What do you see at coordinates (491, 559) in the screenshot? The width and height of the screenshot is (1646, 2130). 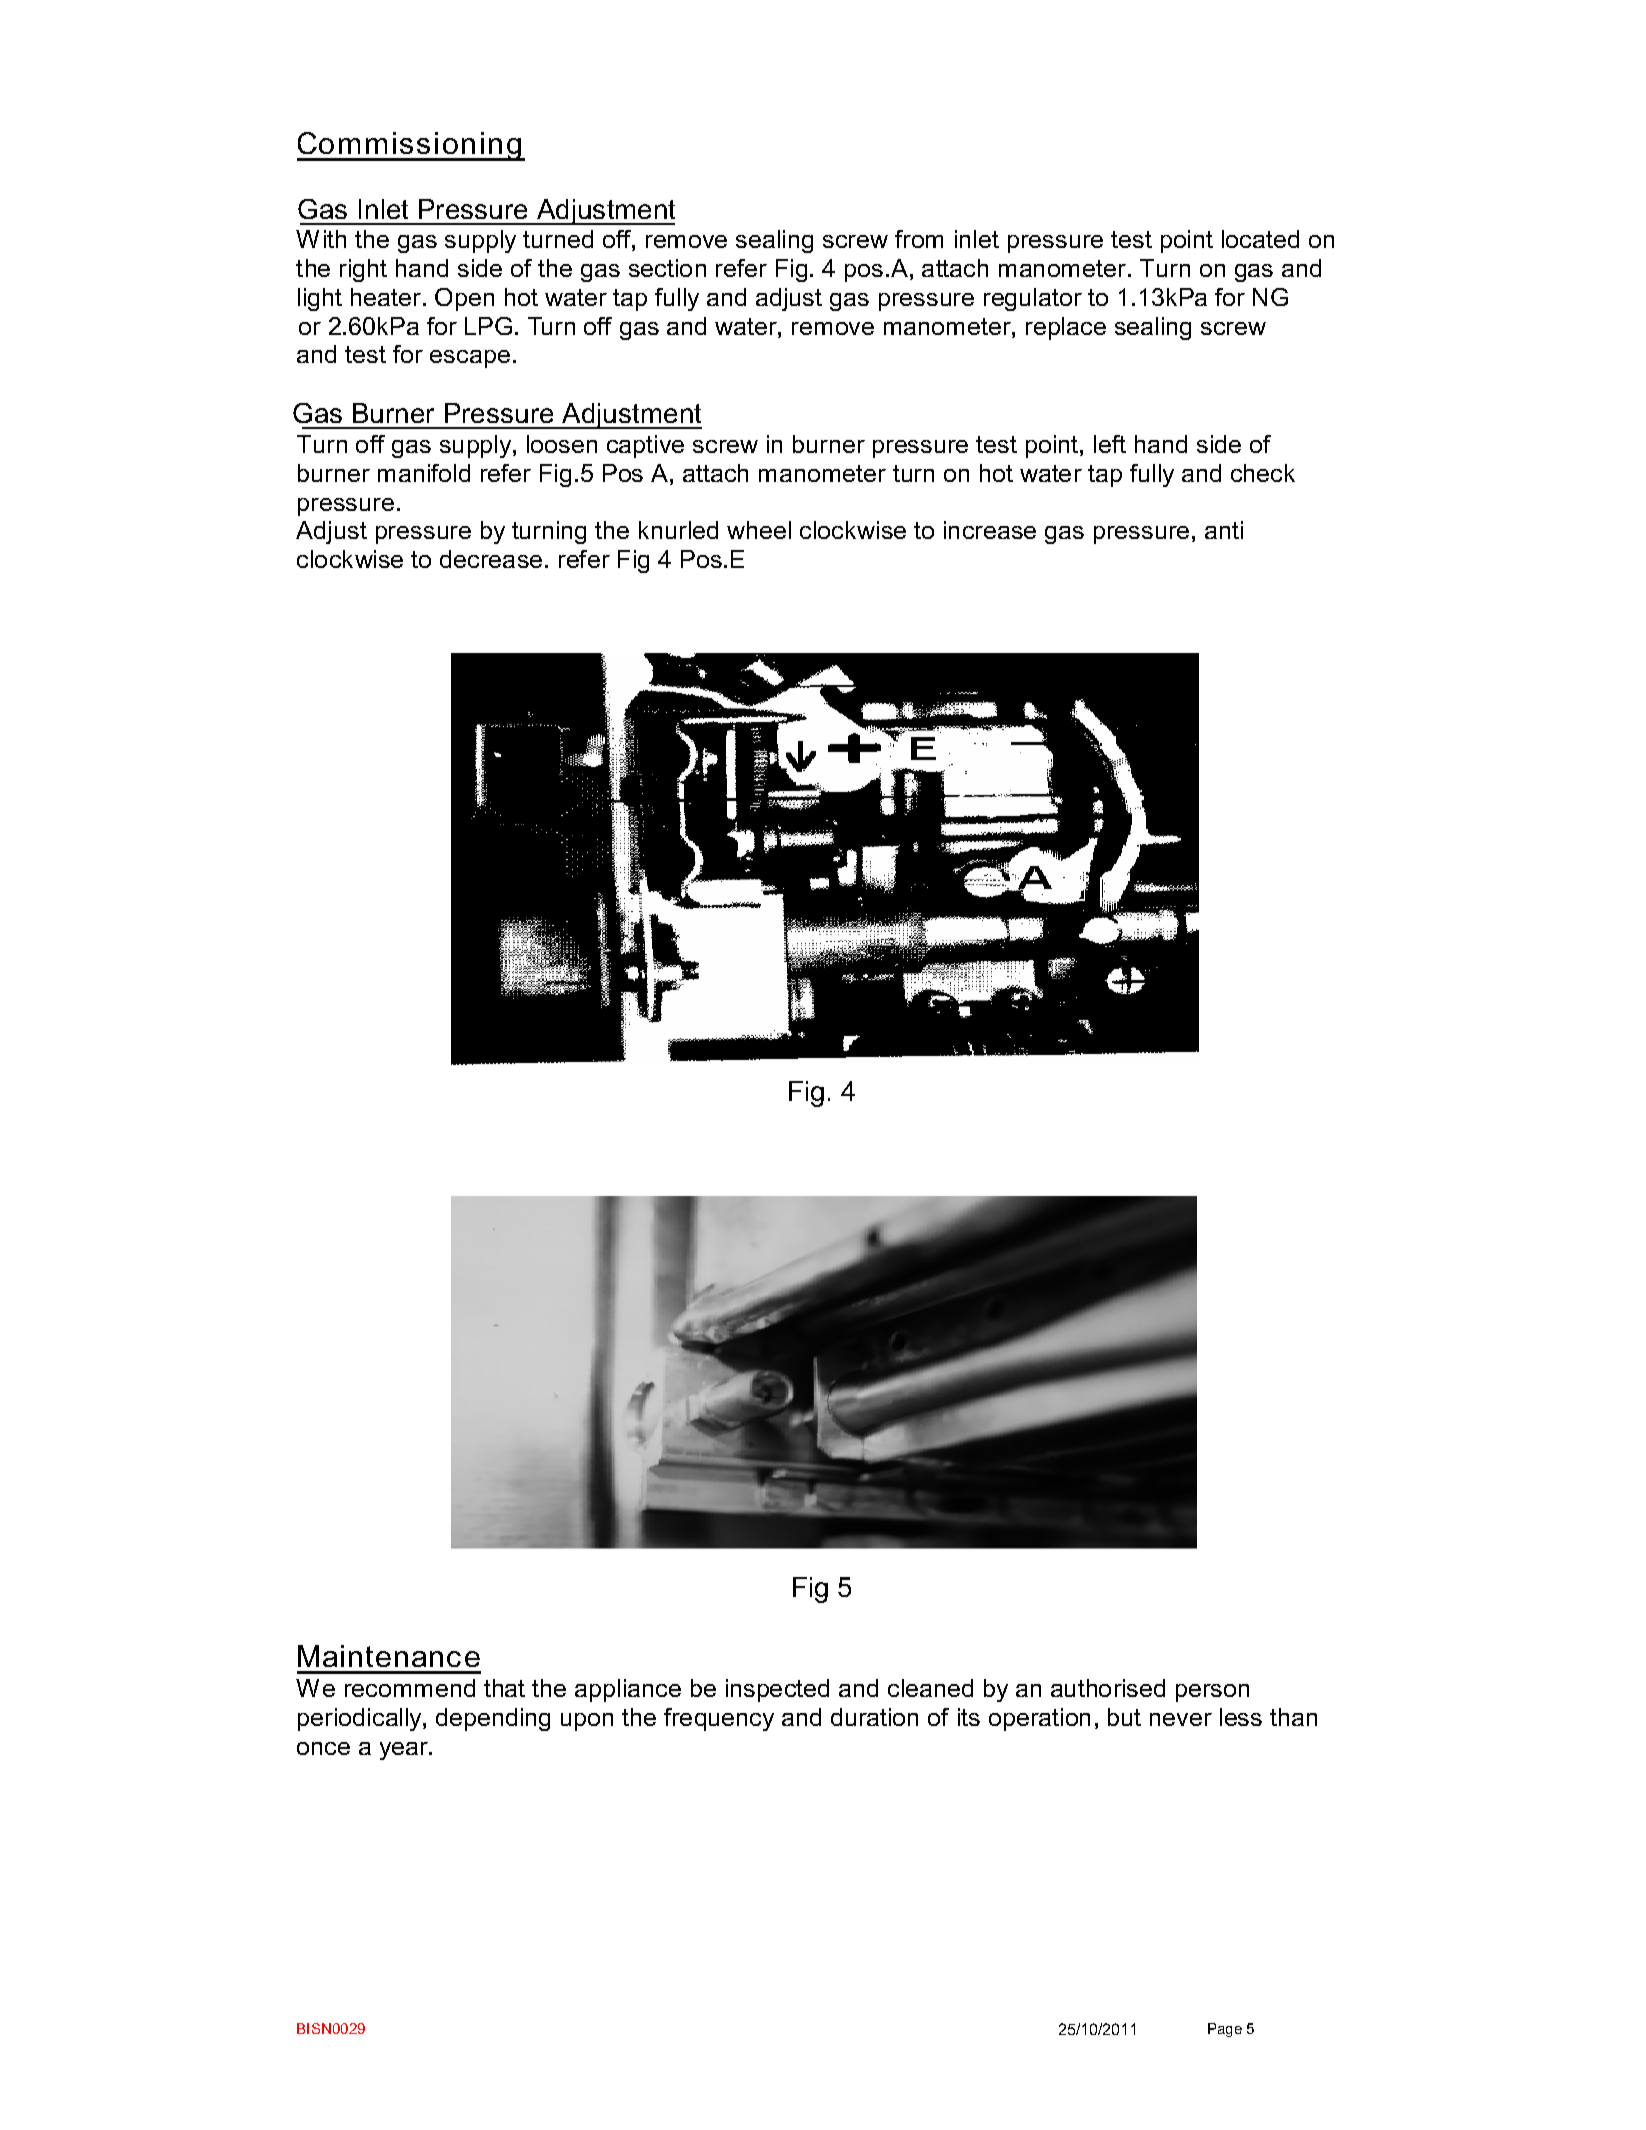 I see `decrease` at bounding box center [491, 559].
